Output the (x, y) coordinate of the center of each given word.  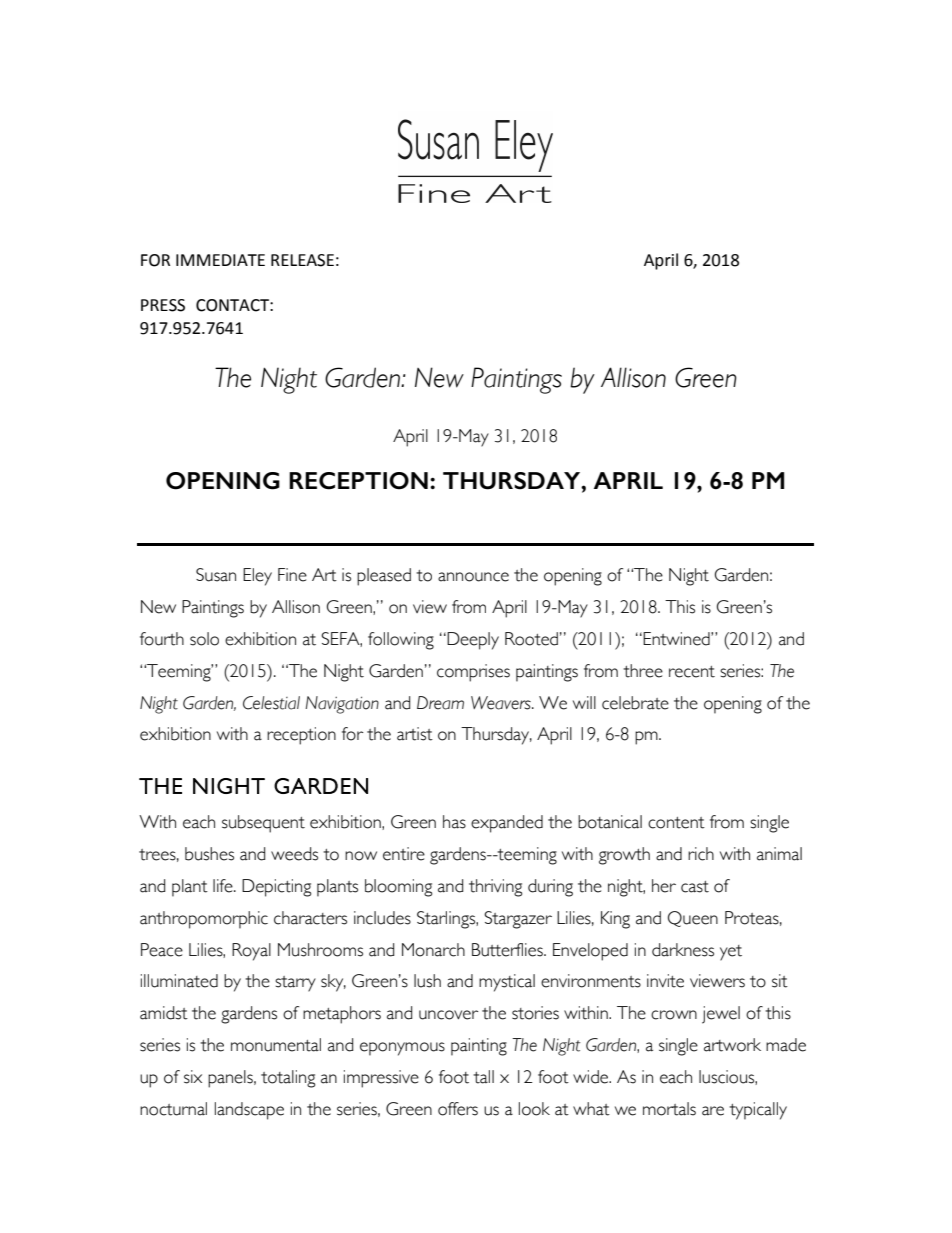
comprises (473, 673)
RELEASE (302, 260)
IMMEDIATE (220, 260)
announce (473, 577)
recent (692, 672)
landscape (249, 1111)
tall (483, 1077)
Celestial (271, 703)
